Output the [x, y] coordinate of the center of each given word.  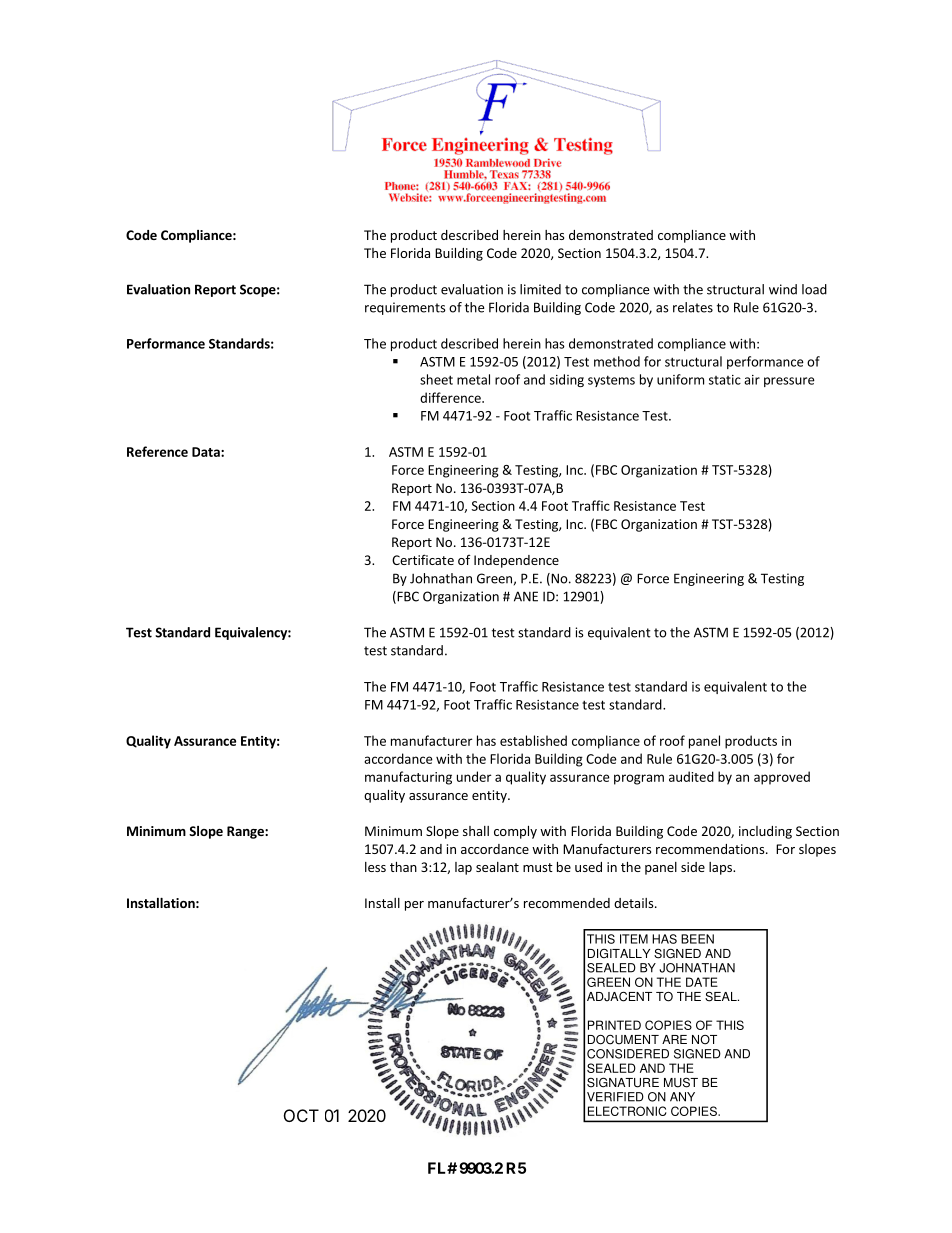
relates [693, 307]
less [375, 867]
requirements [405, 308]
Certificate [423, 559]
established [533, 740]
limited [540, 289]
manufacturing [408, 778]
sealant [497, 867]
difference [451, 397]
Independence [516, 561]
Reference [157, 451]
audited [691, 776]
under [474, 776]
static [725, 380]
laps [721, 868]
